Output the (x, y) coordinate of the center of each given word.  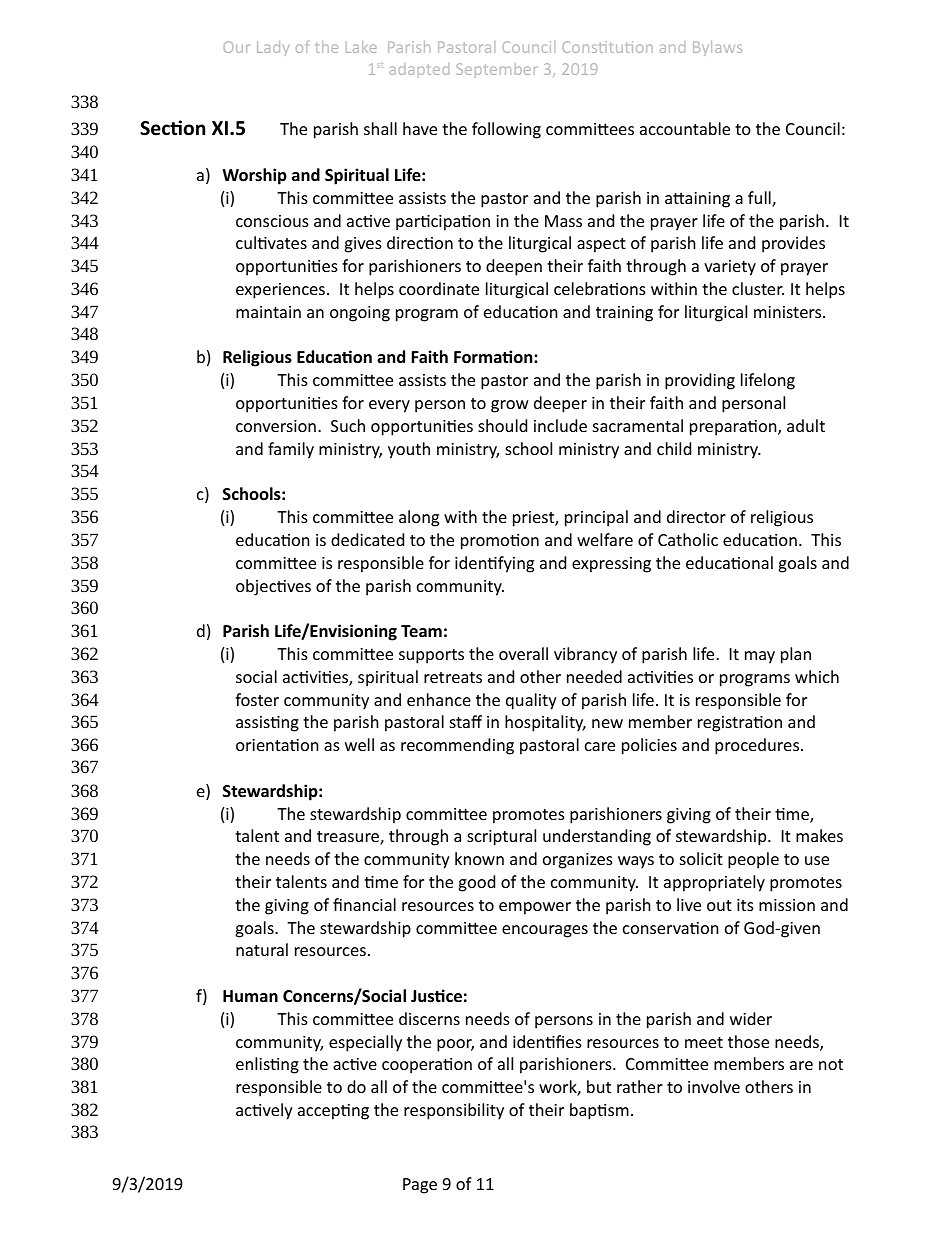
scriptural (501, 837)
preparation (734, 428)
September (496, 70)
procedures (758, 746)
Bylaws (717, 48)
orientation (277, 745)
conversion (276, 426)
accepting (333, 1112)
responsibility (454, 1111)
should (502, 425)
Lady (273, 48)
